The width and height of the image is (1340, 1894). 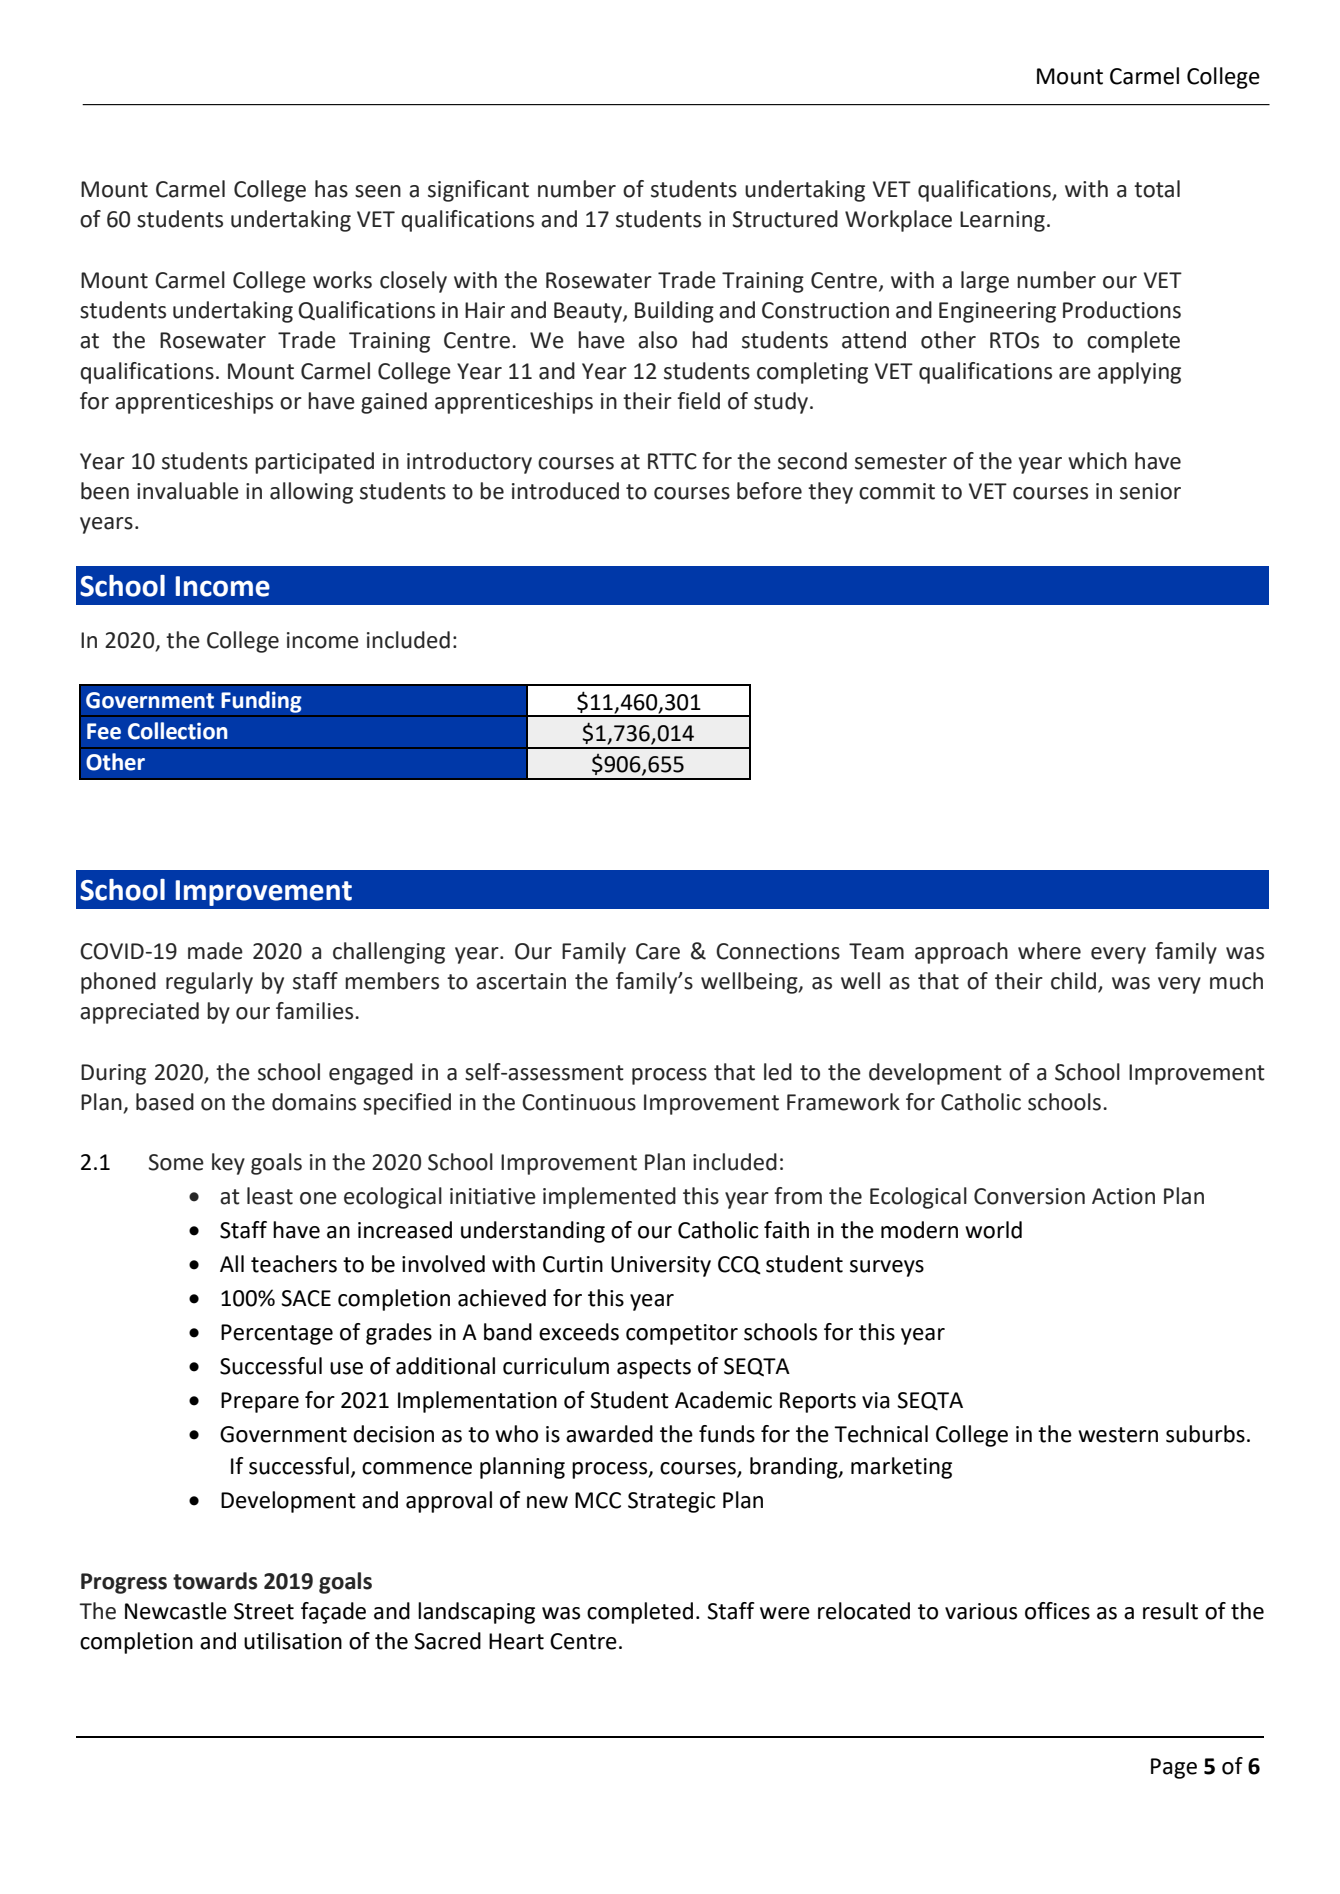 What do you see at coordinates (1157, 189) in the image?
I see `total` at bounding box center [1157, 189].
